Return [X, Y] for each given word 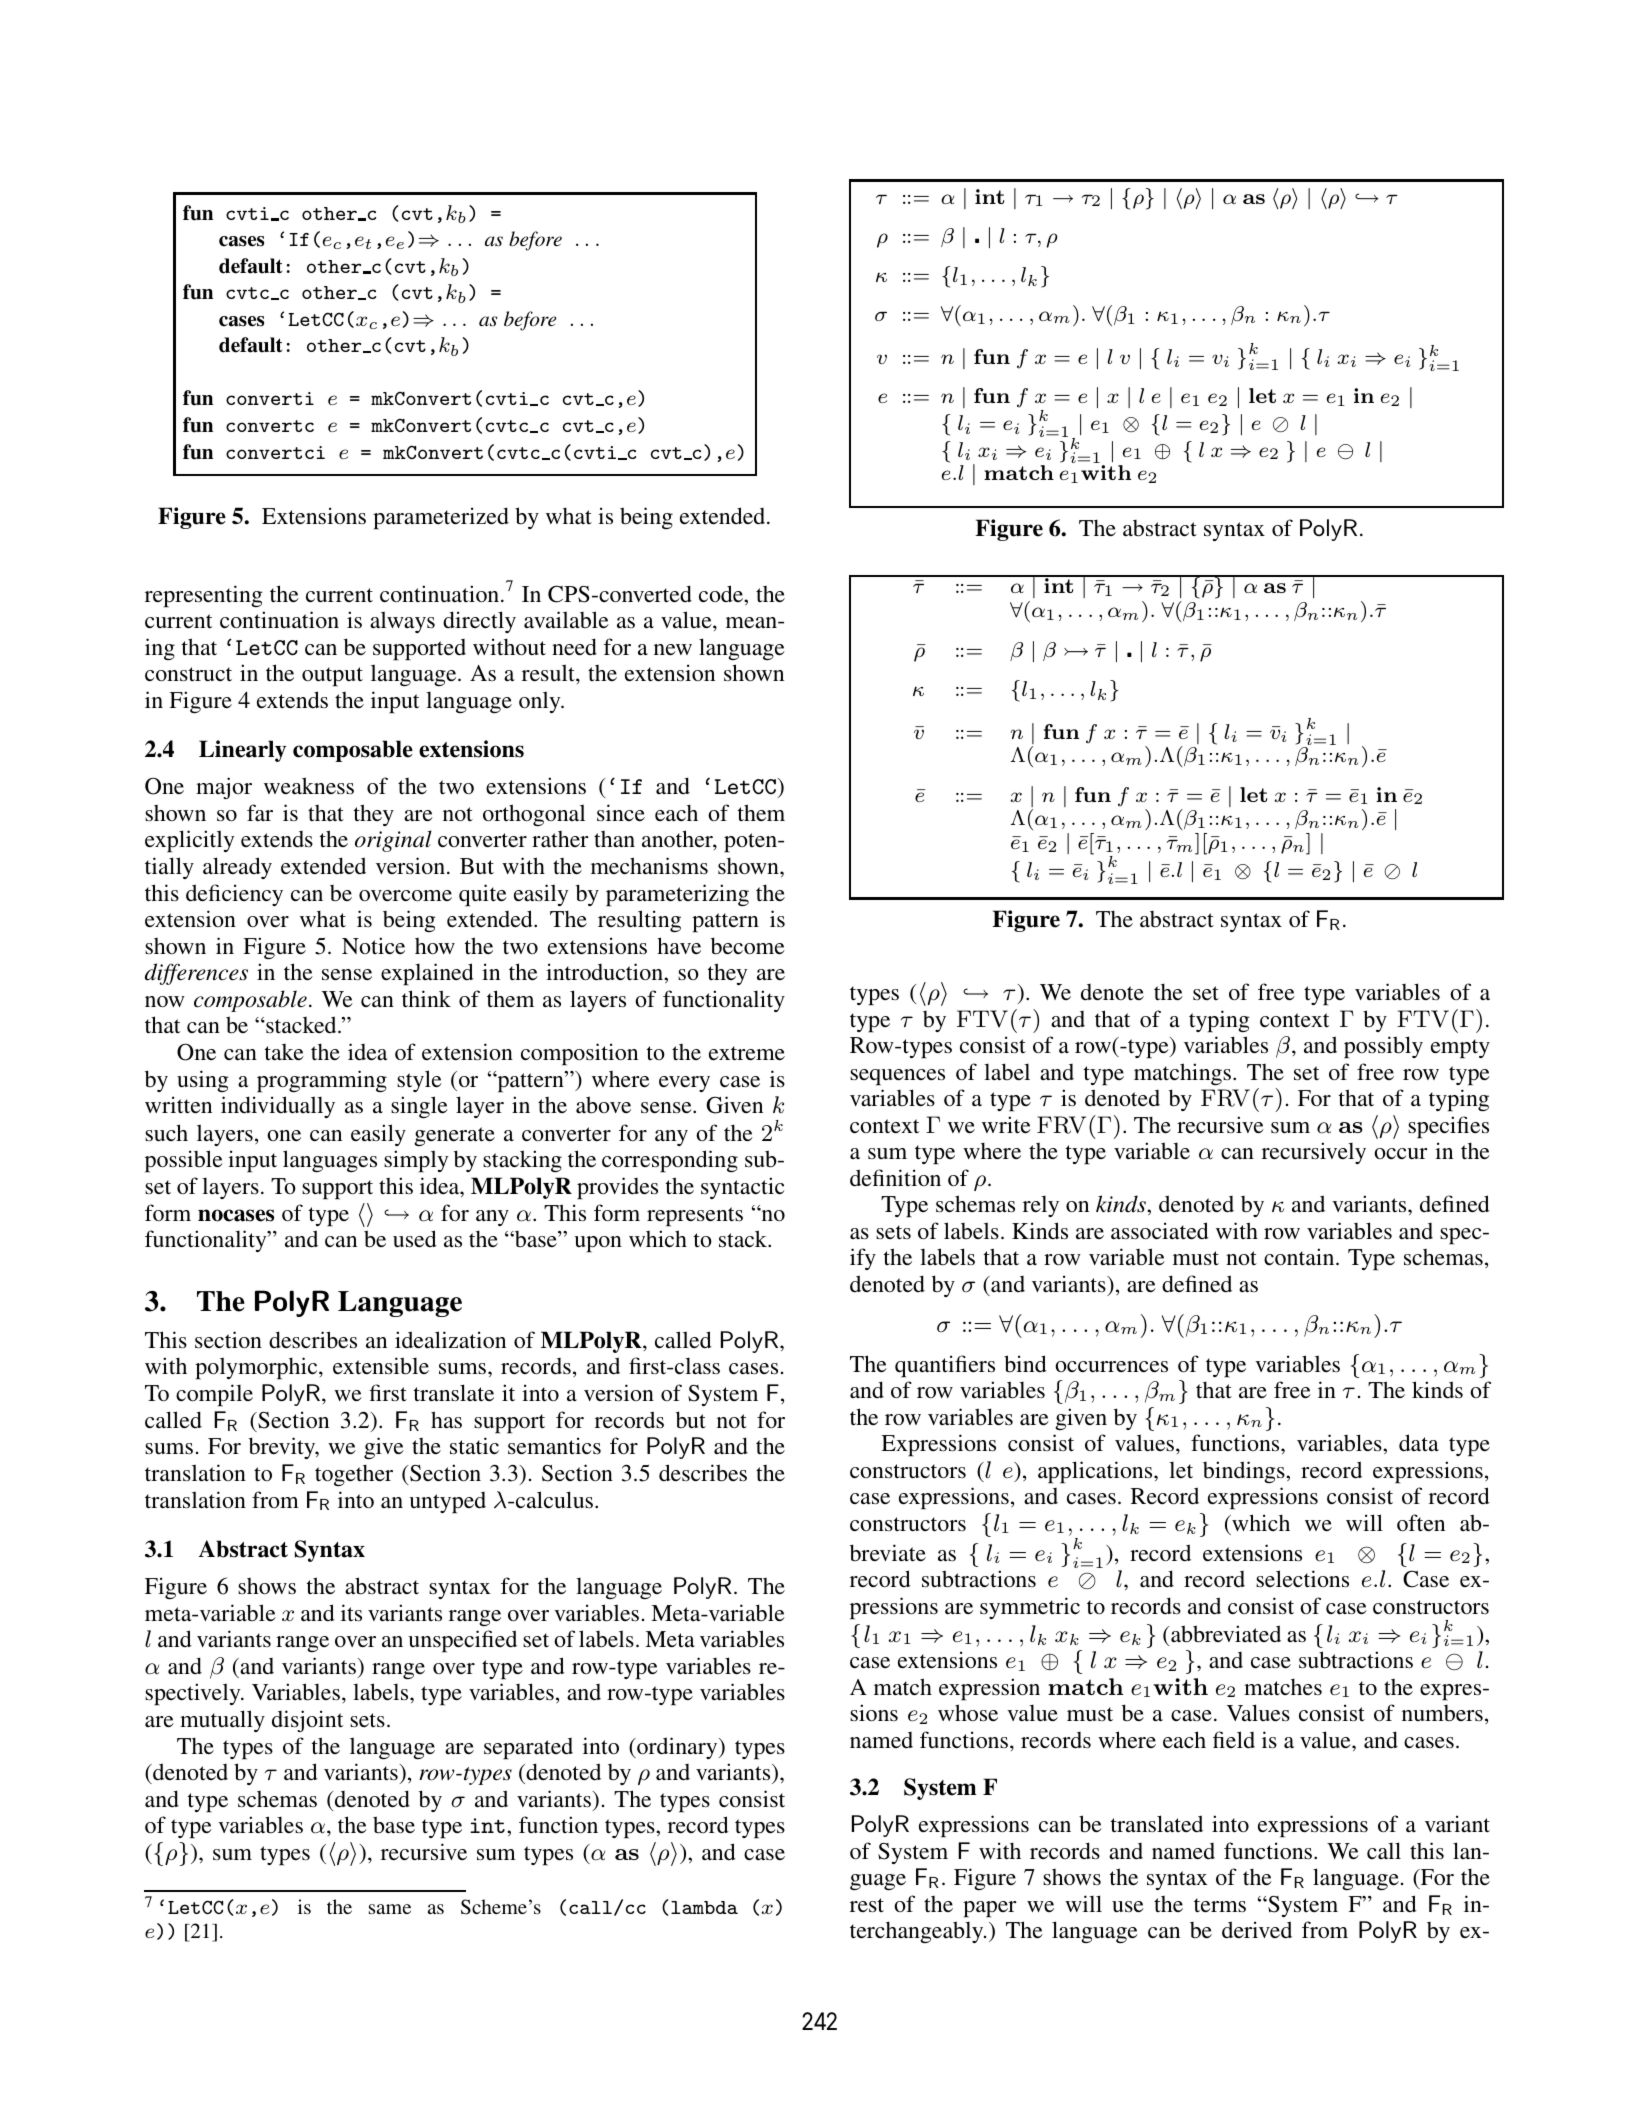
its [351, 1613]
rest [867, 1905]
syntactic [742, 1188]
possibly [1383, 1047]
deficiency [234, 895]
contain [1300, 1257]
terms [1220, 1905]
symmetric [1030, 1608]
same [390, 1909]
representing [204, 596]
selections [1302, 1579]
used [415, 1239]
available [566, 620]
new [673, 650]
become [748, 946]
